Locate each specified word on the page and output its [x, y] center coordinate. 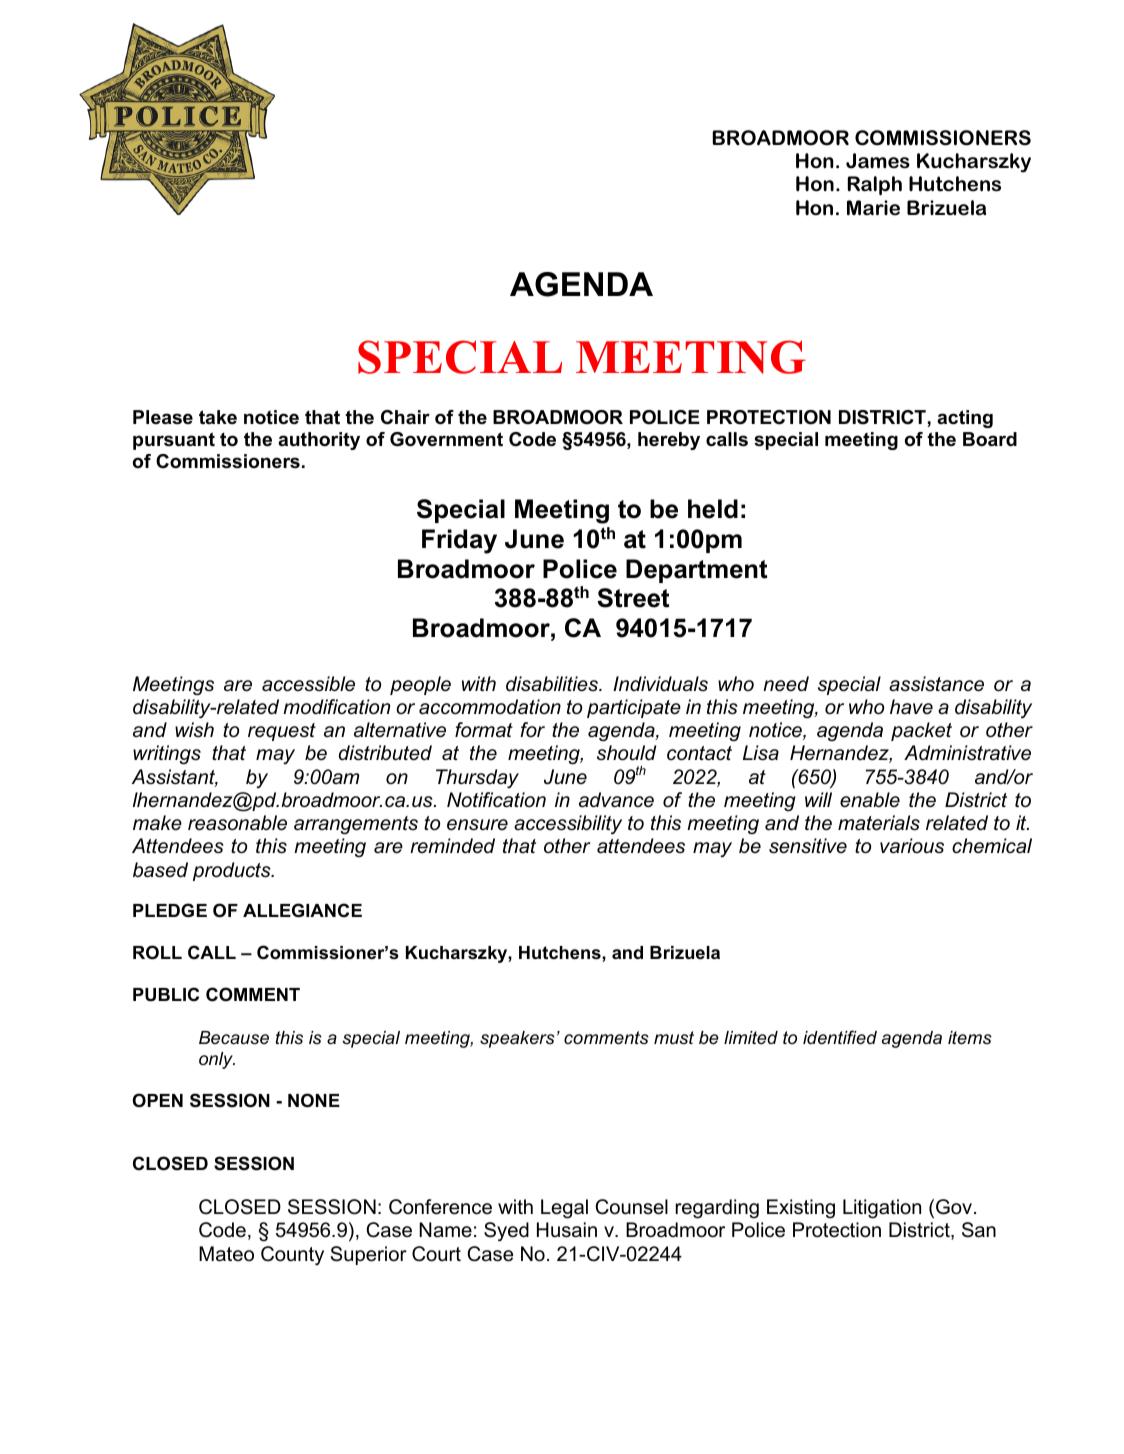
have [911, 707]
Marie [873, 208]
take [218, 417]
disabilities [553, 684]
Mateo [226, 1254]
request [282, 732]
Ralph [875, 186]
